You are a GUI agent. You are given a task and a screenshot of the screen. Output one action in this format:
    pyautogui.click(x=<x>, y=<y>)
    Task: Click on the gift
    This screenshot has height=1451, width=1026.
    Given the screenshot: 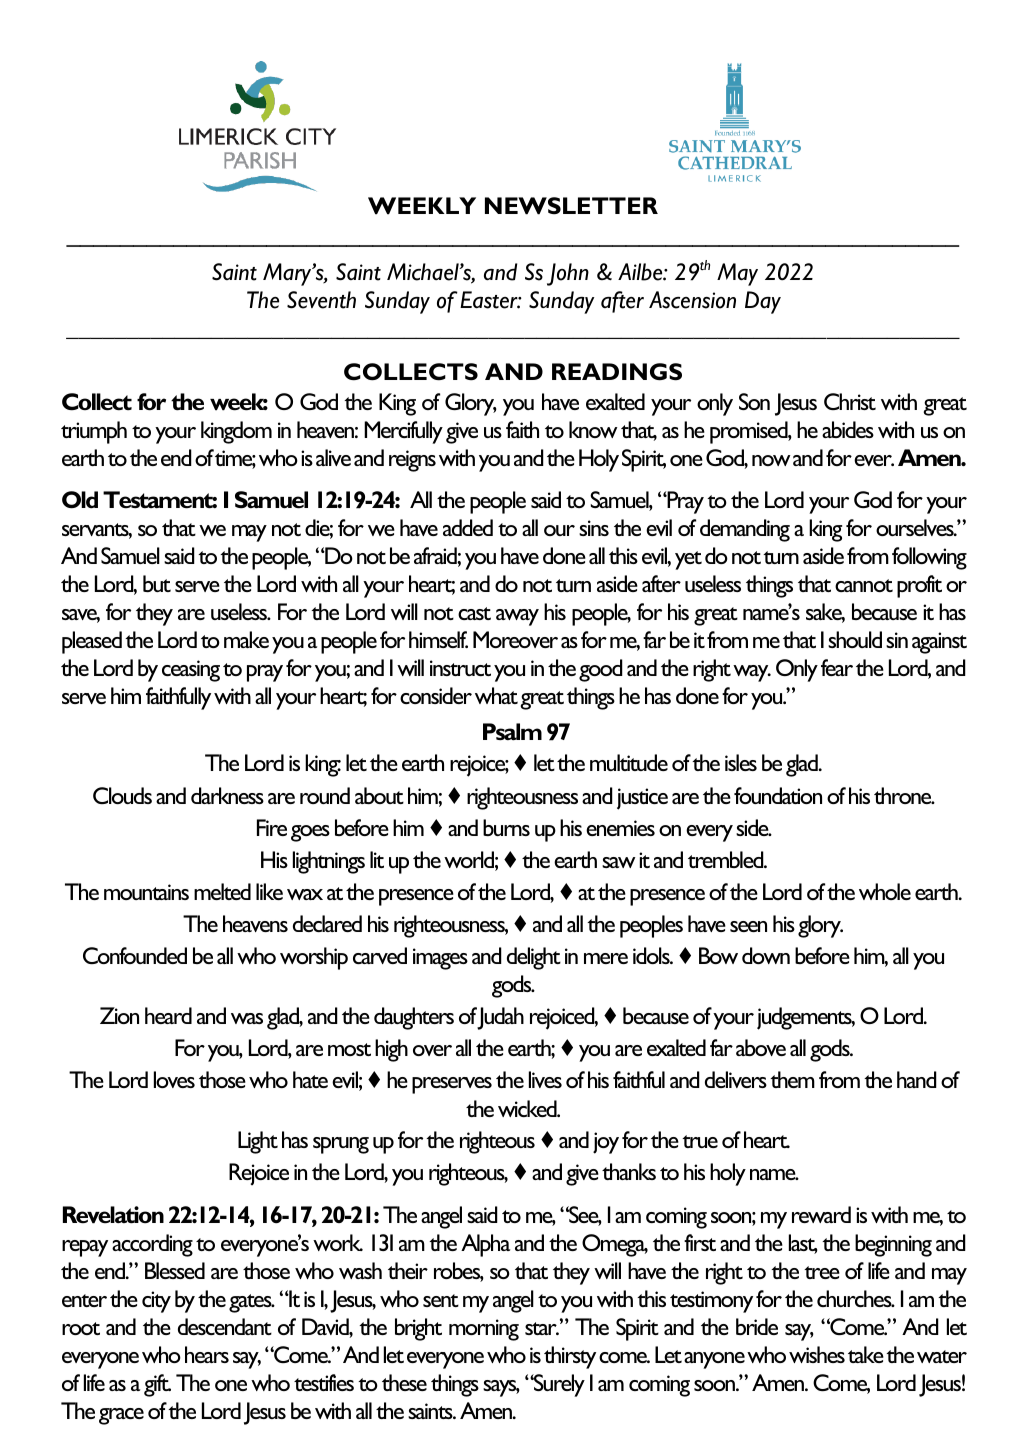 What is the action you would take?
    pyautogui.click(x=157, y=1385)
